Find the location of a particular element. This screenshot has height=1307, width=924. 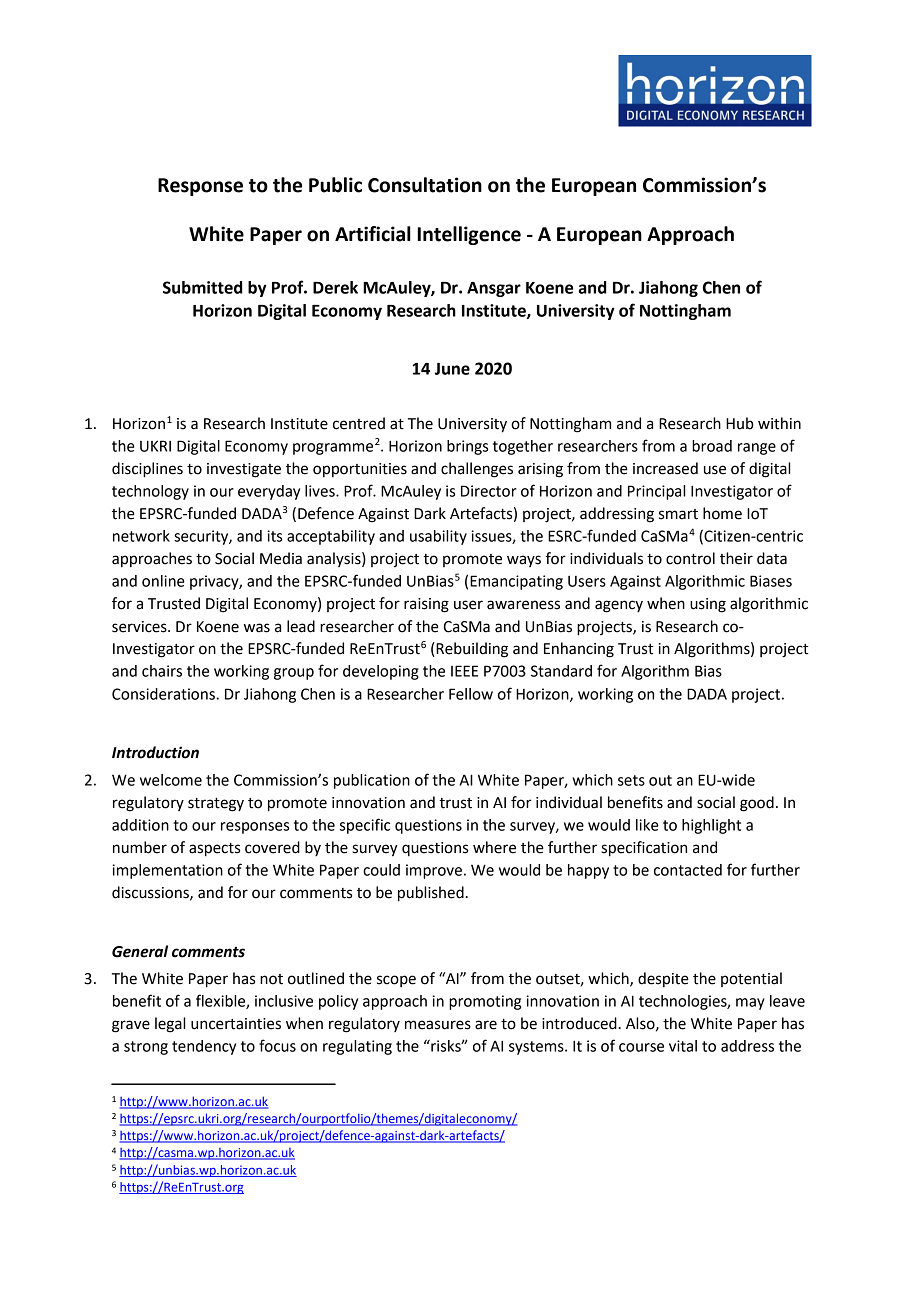

Submitted is located at coordinates (203, 287).
